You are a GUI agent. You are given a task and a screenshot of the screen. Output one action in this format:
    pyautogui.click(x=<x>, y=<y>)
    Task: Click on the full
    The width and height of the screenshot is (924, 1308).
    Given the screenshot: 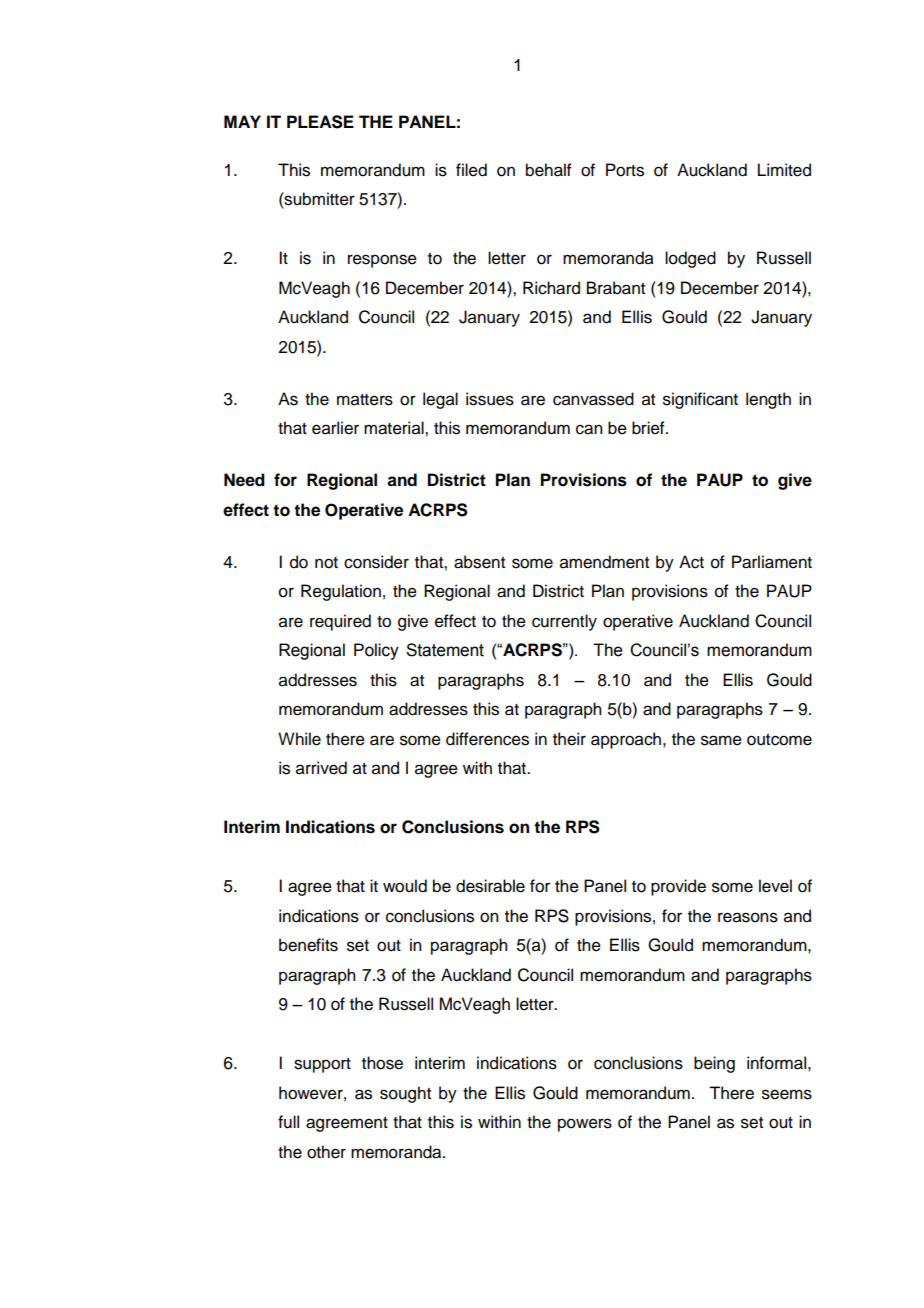 What is the action you would take?
    pyautogui.click(x=288, y=1122)
